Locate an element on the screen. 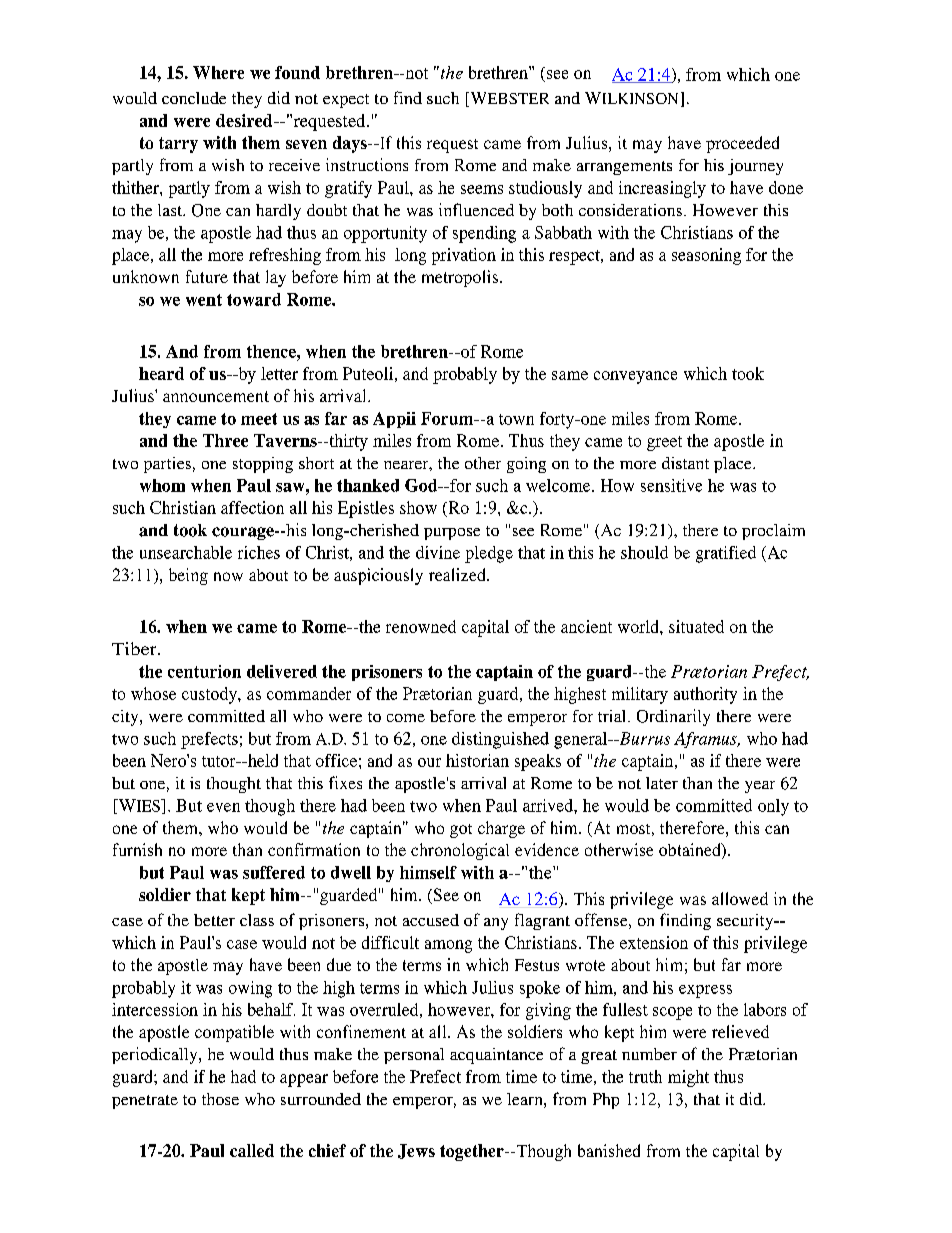 The image size is (952, 1233). got is located at coordinates (461, 831).
